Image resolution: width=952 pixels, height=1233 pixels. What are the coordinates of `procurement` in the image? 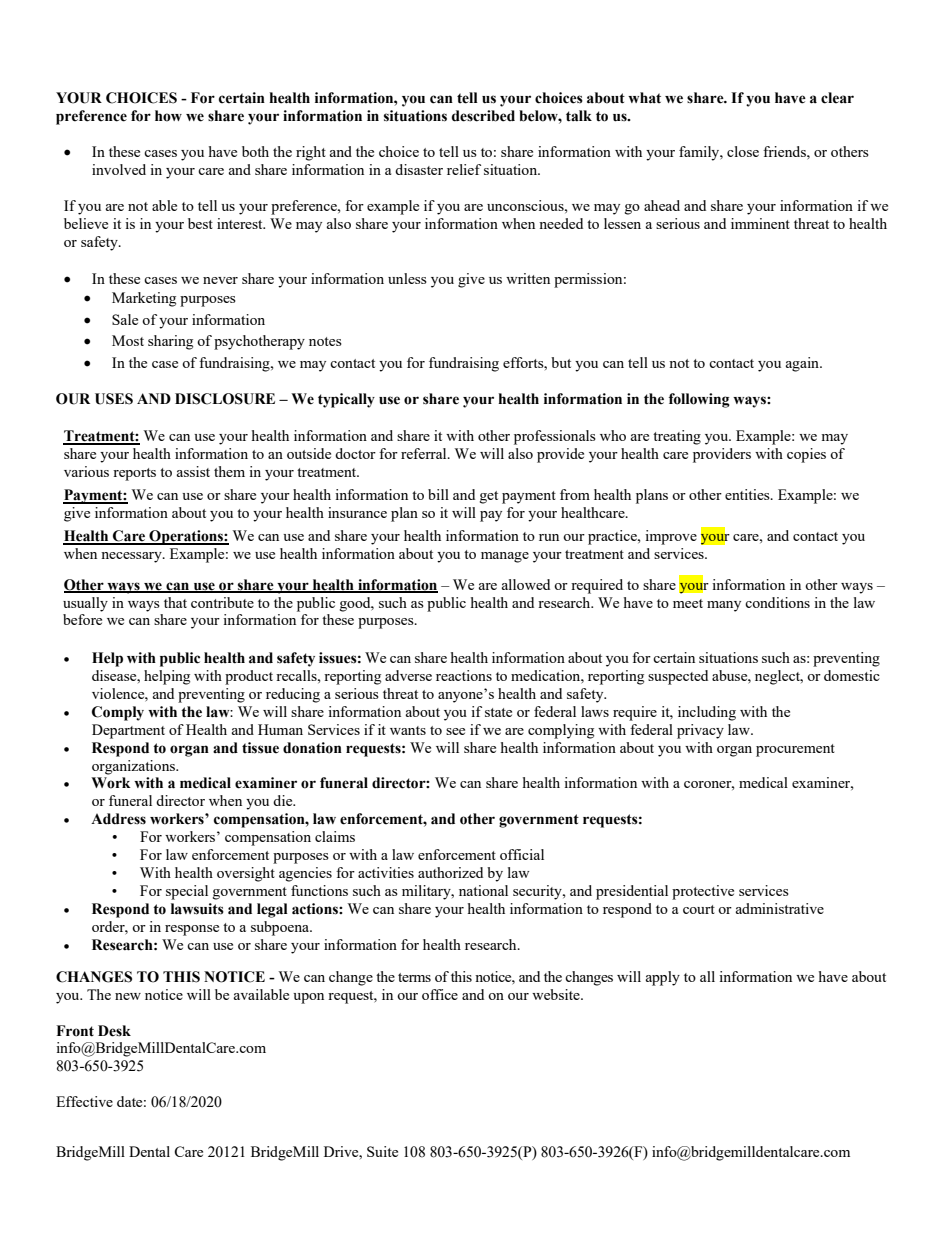 It's located at (795, 750).
